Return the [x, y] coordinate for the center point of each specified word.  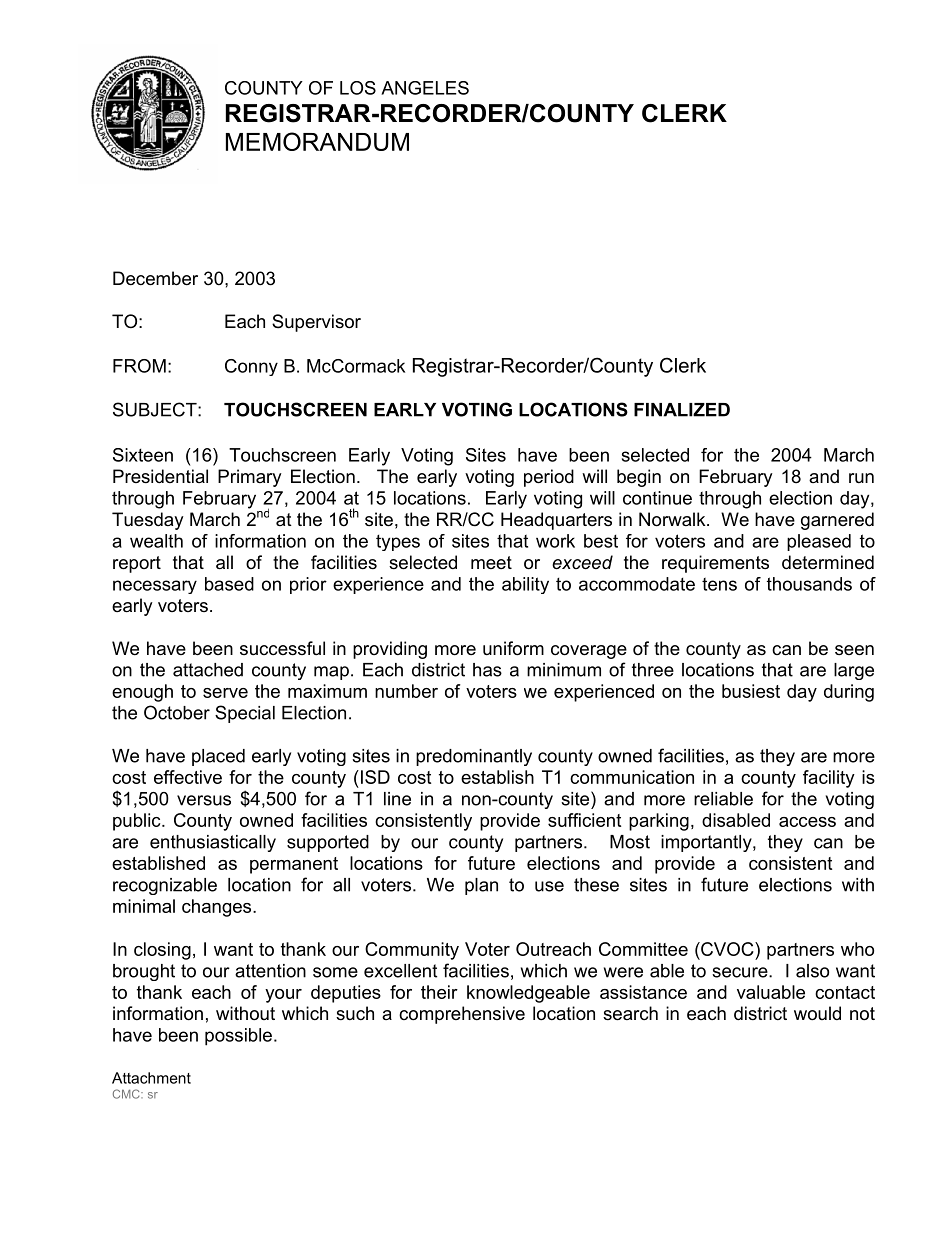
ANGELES [425, 88]
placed [218, 757]
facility [829, 779]
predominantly [474, 757]
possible [238, 1037]
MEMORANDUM [317, 141]
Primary [250, 478]
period [549, 478]
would [817, 1013]
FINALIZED [682, 410]
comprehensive [462, 1015]
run [861, 478]
